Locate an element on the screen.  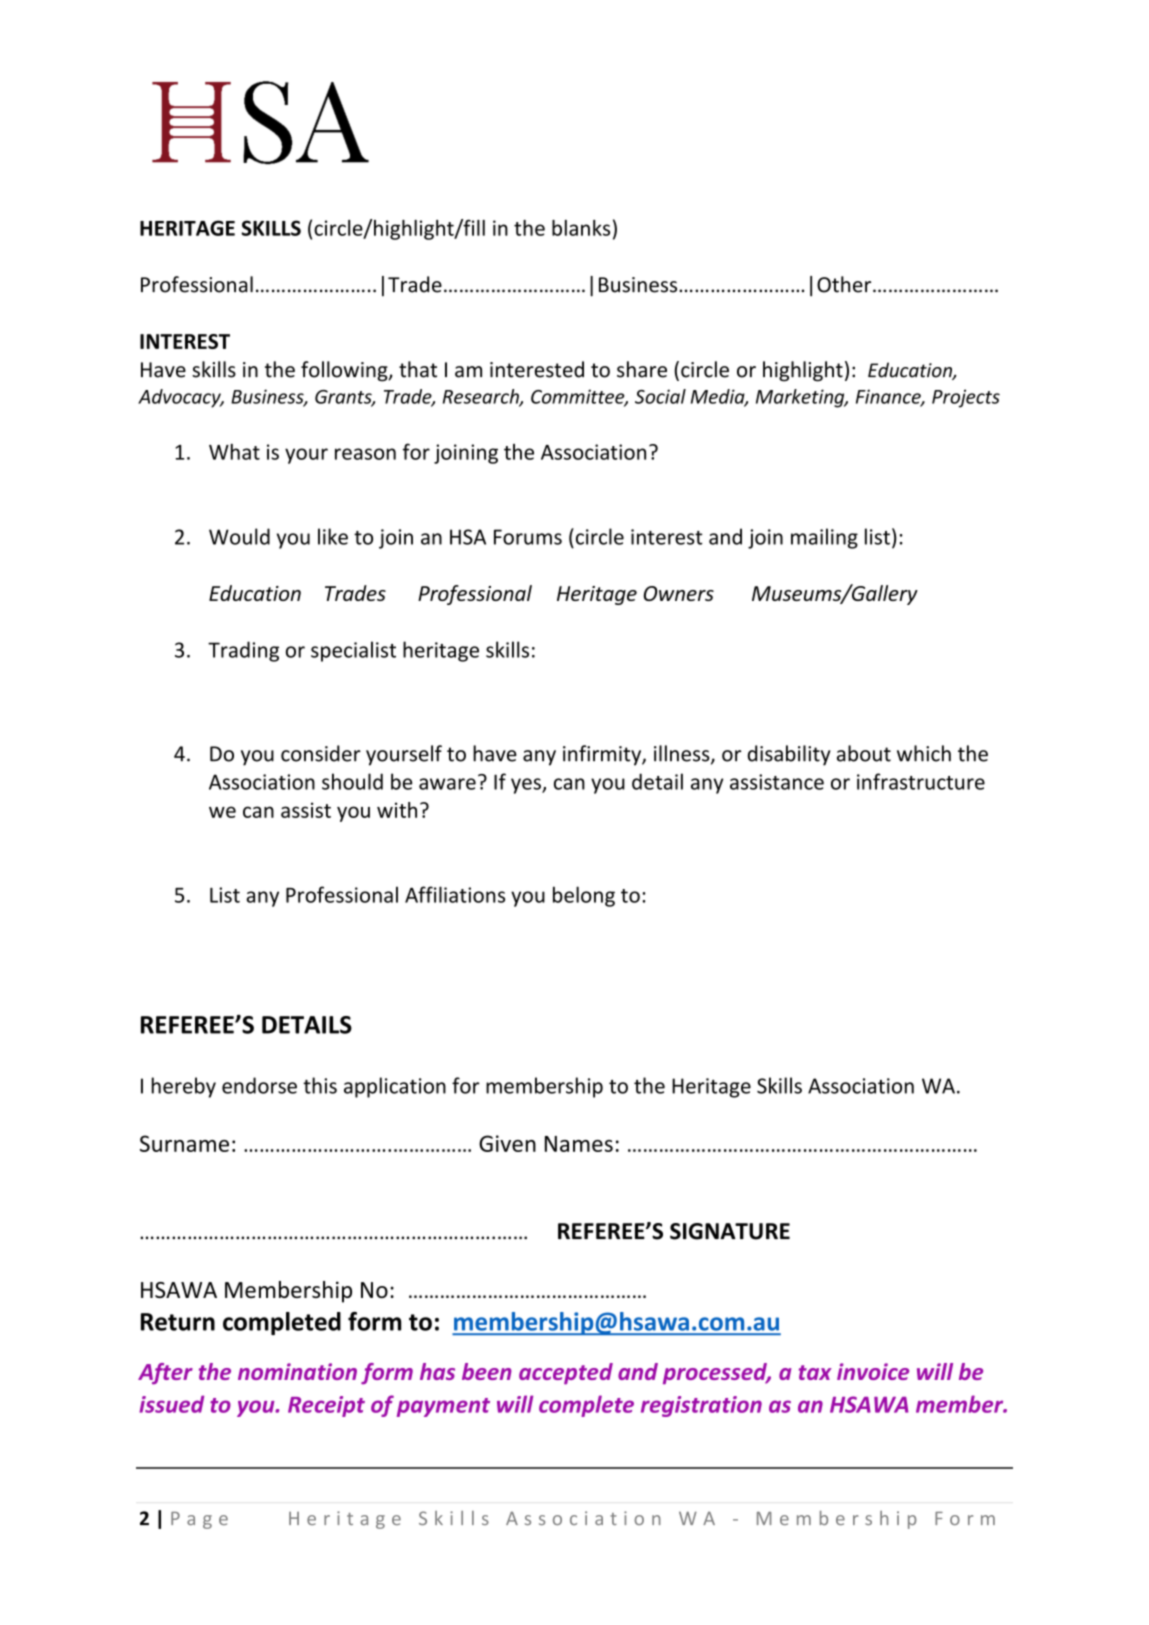
should is located at coordinates (352, 781).
